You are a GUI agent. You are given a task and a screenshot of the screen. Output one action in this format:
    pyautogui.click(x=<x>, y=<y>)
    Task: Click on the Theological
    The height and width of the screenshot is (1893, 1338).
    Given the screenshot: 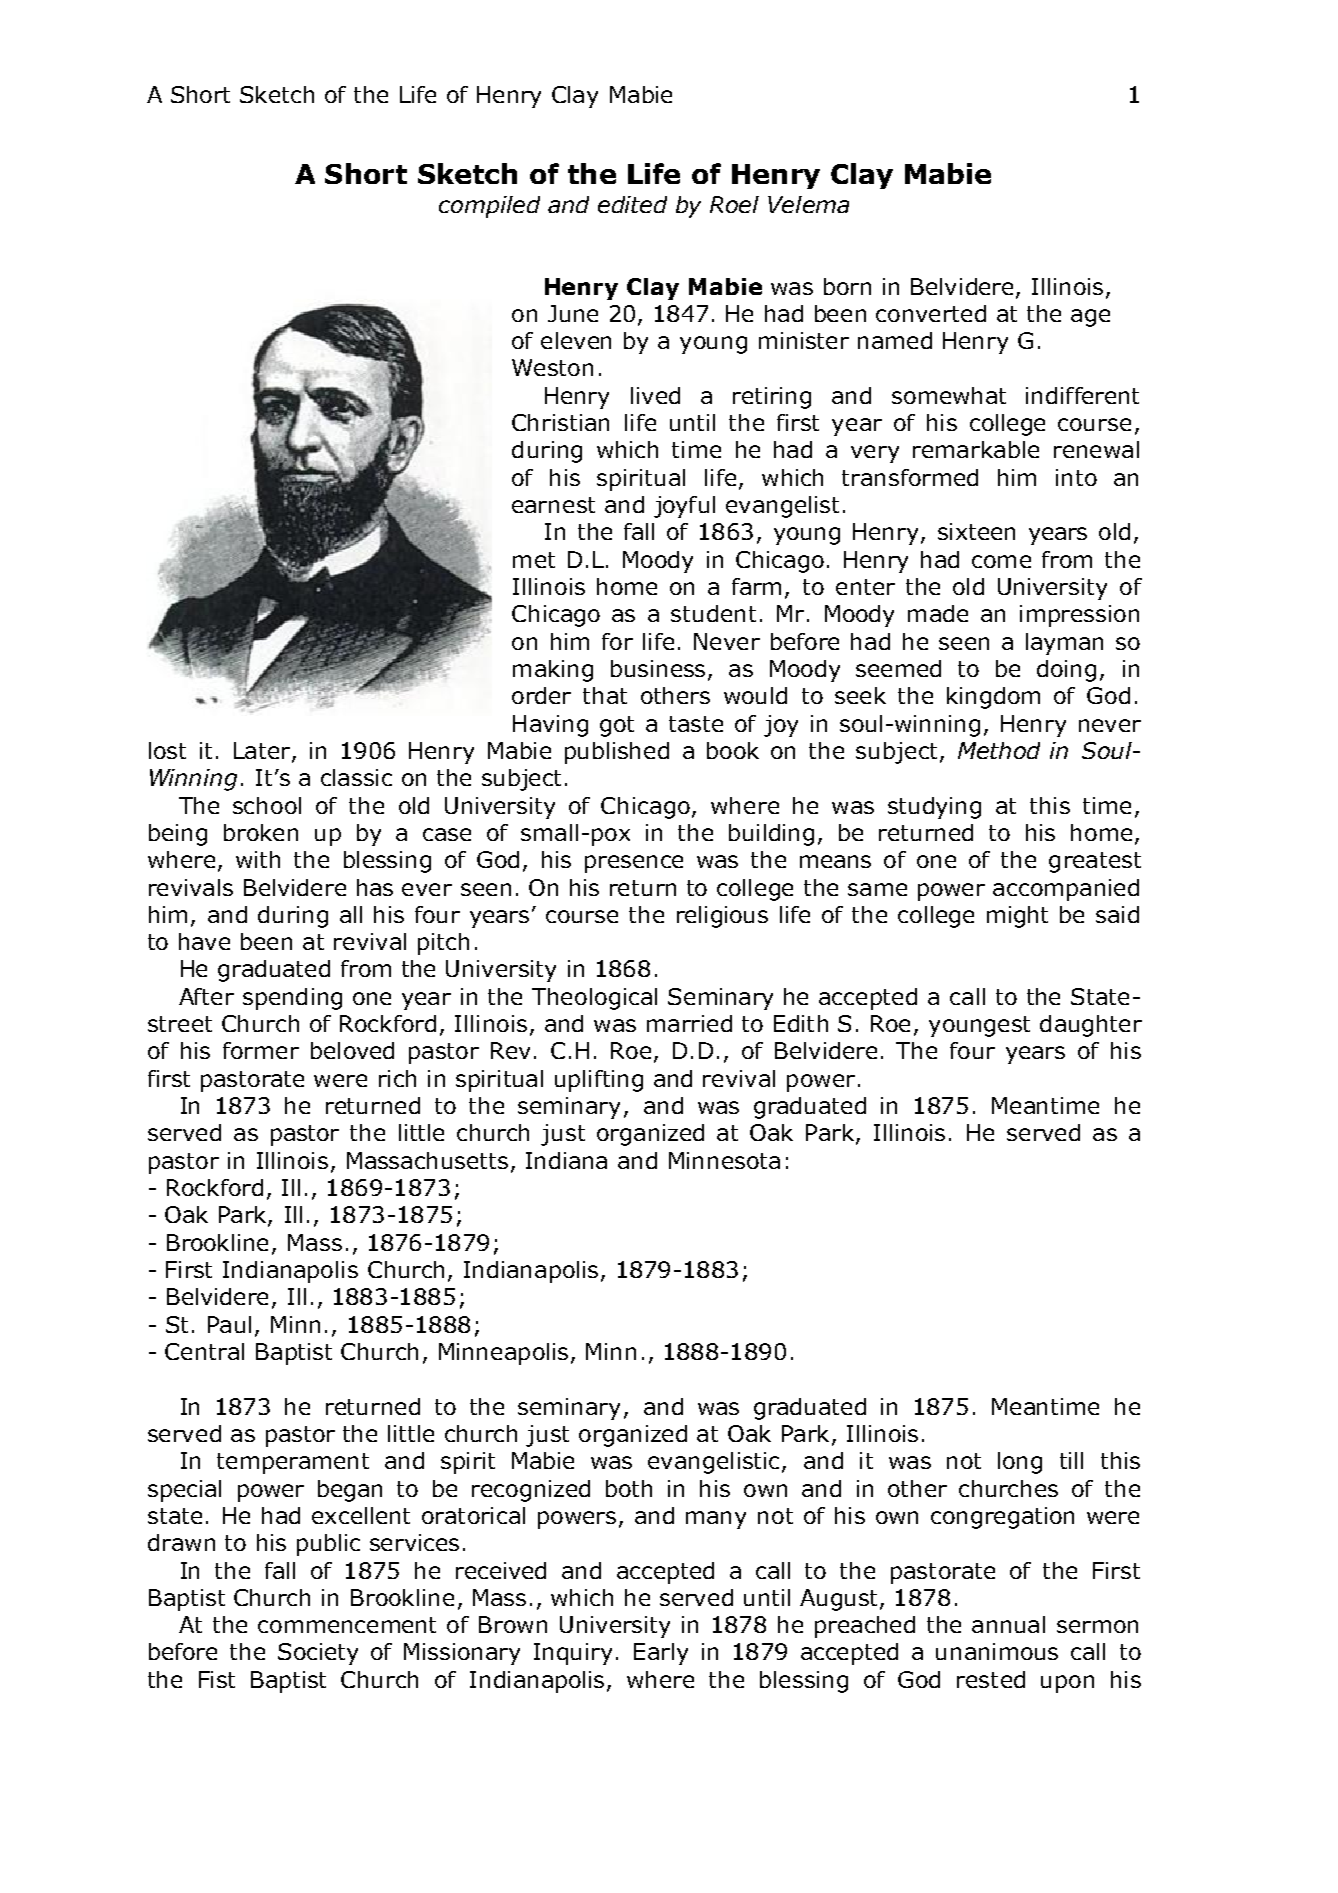 What is the action you would take?
    pyautogui.click(x=594, y=999)
